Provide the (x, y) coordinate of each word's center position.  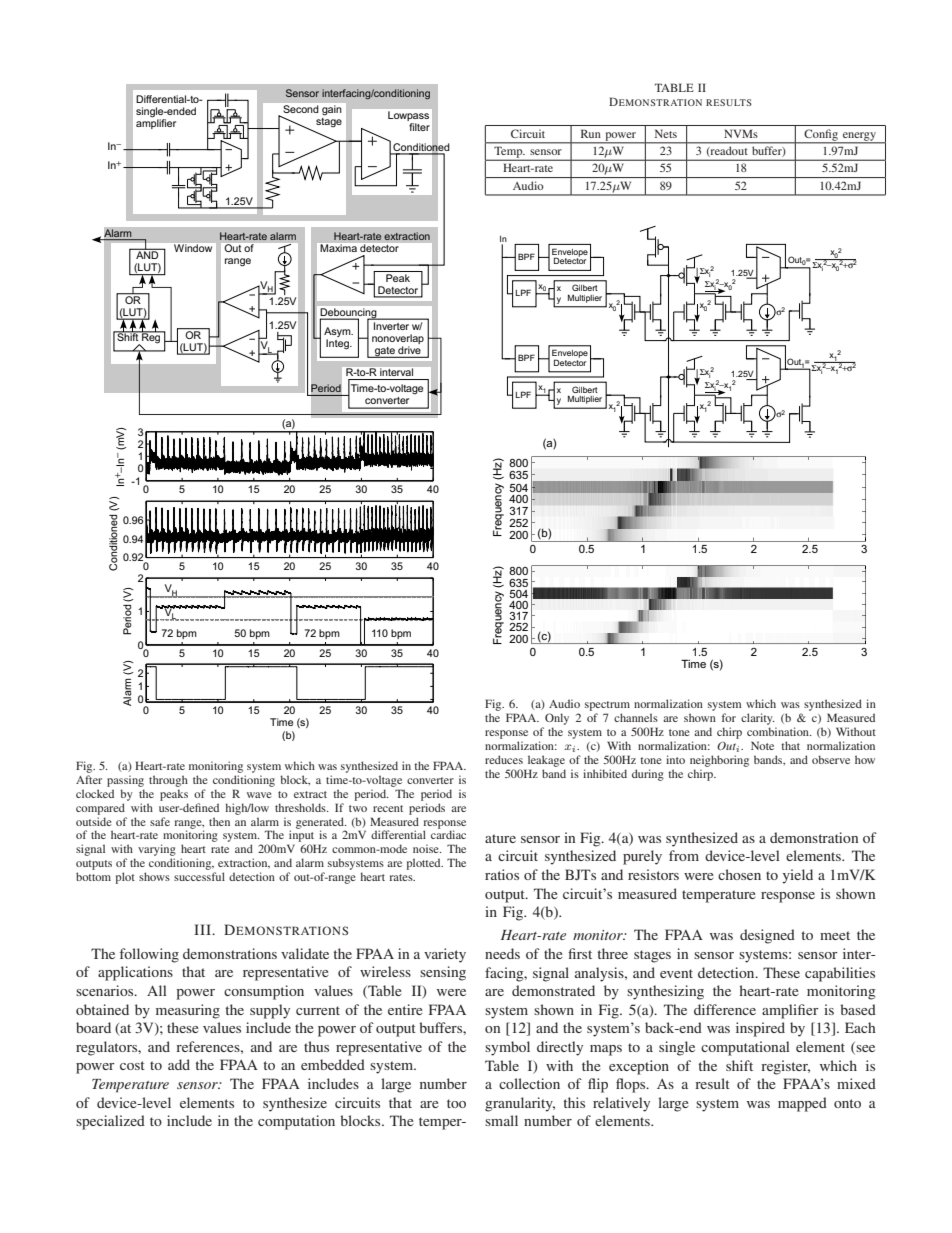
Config (821, 136)
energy (859, 137)
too (456, 1103)
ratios (502, 874)
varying (157, 851)
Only (557, 719)
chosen (739, 874)
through (168, 781)
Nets (666, 133)
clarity (758, 719)
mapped (802, 1104)
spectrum (607, 706)
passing (125, 781)
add (179, 1064)
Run (591, 133)
